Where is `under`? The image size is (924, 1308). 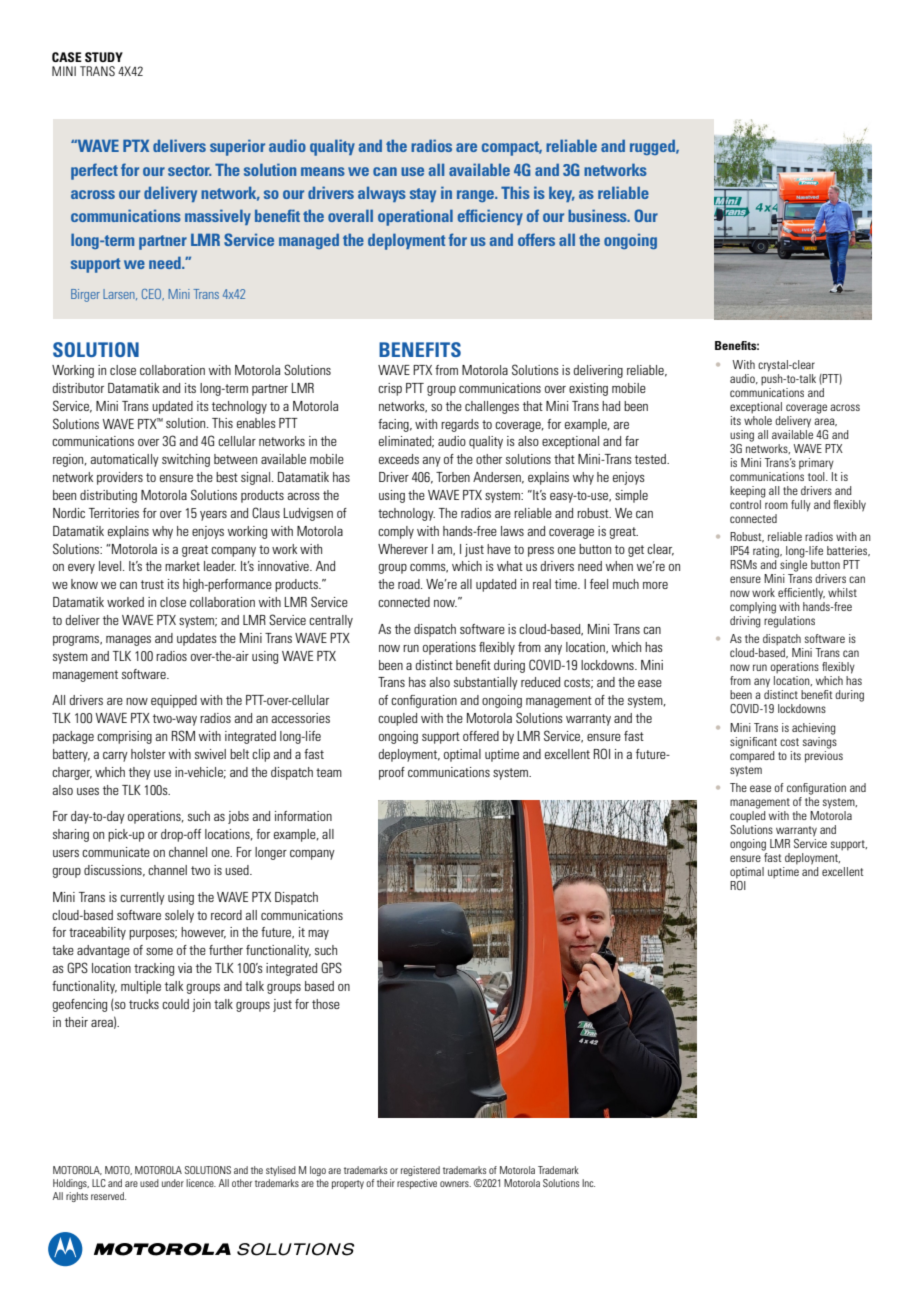
under is located at coordinates (173, 1183).
